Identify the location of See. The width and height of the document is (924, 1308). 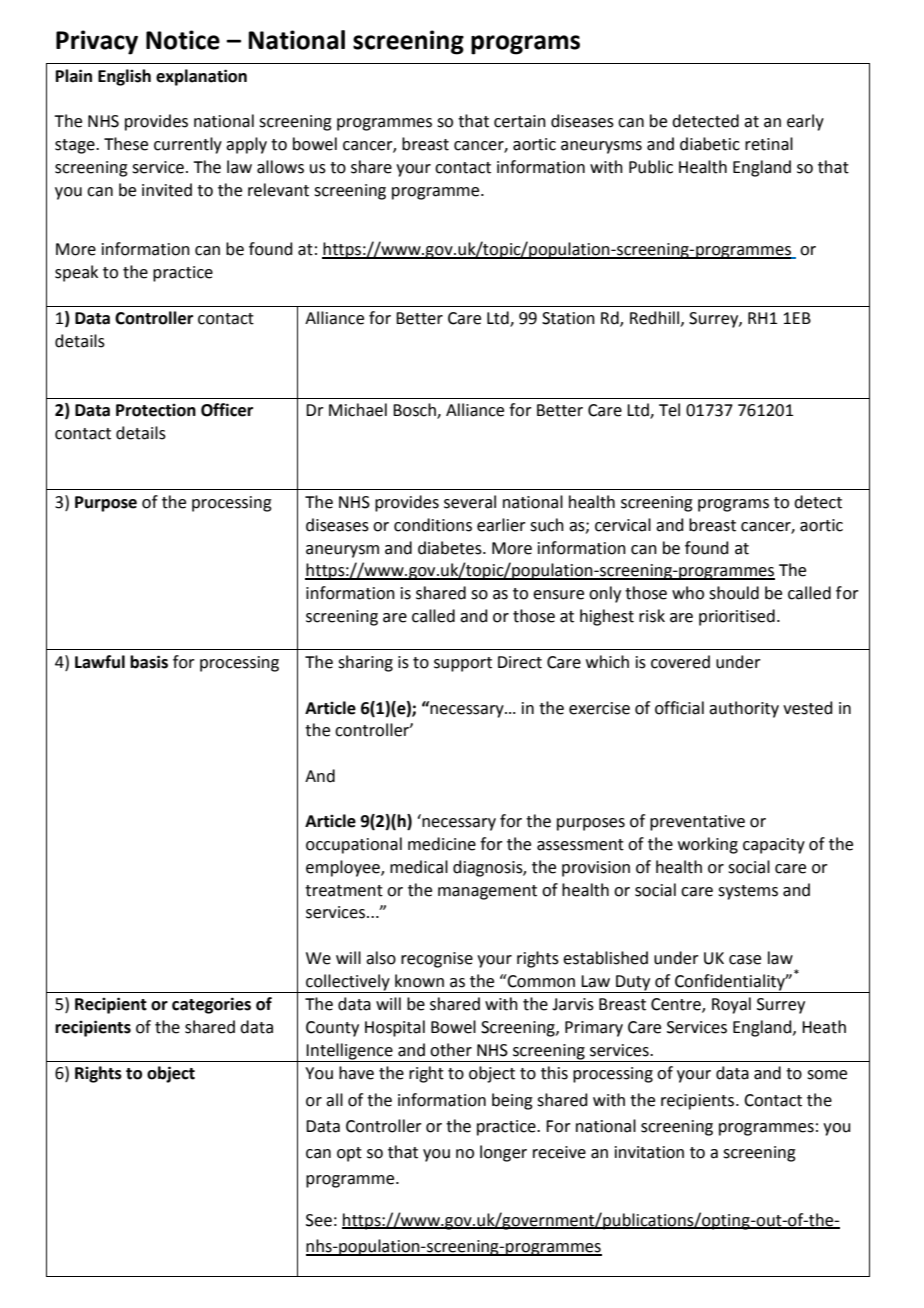
(319, 1220).
